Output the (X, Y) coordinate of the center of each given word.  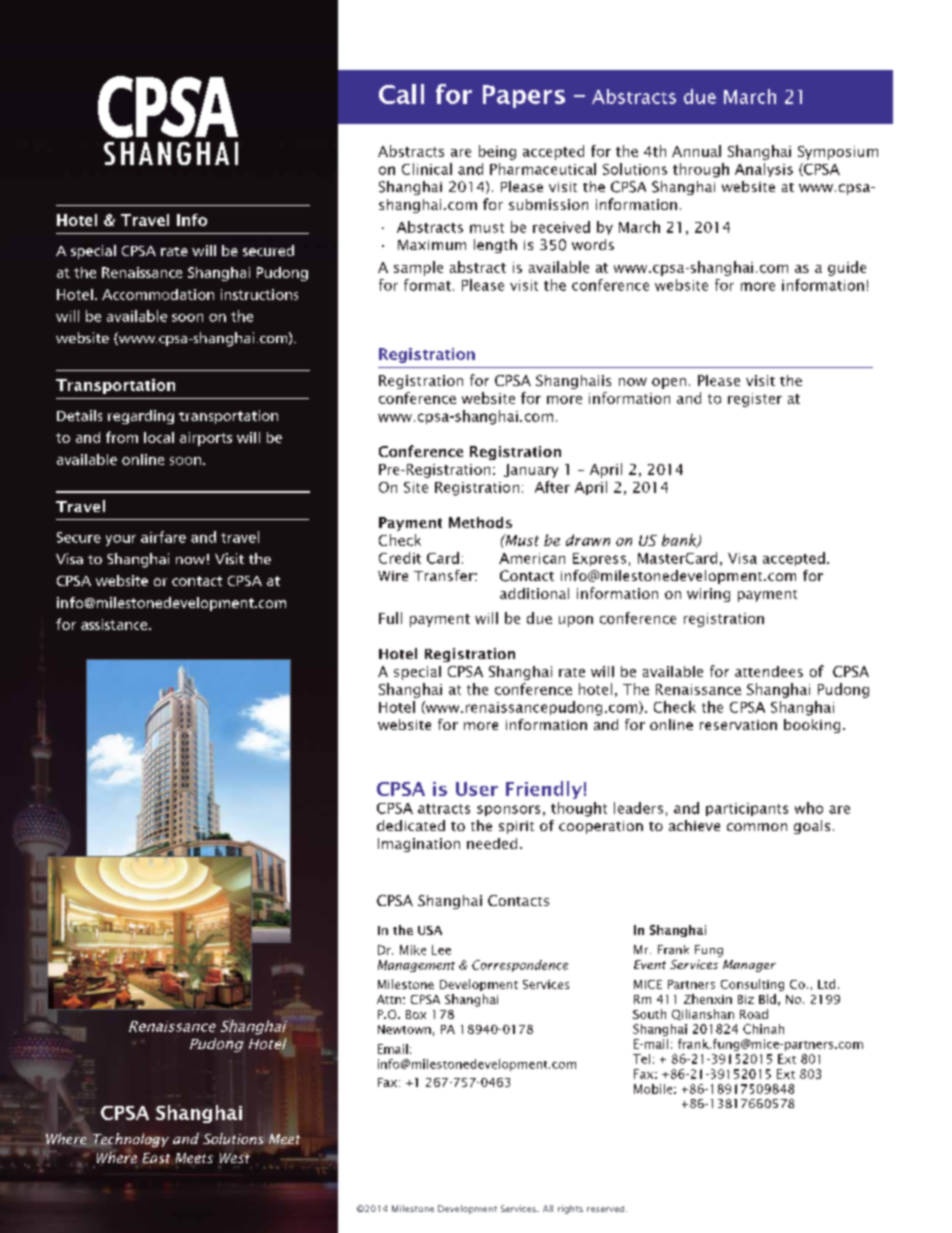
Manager (749, 966)
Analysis (764, 170)
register (755, 400)
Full (390, 618)
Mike (413, 950)
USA (430, 930)
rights (570, 1209)
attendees (769, 671)
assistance (115, 624)
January (531, 471)
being (497, 152)
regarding (141, 417)
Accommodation (158, 294)
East (156, 1158)
